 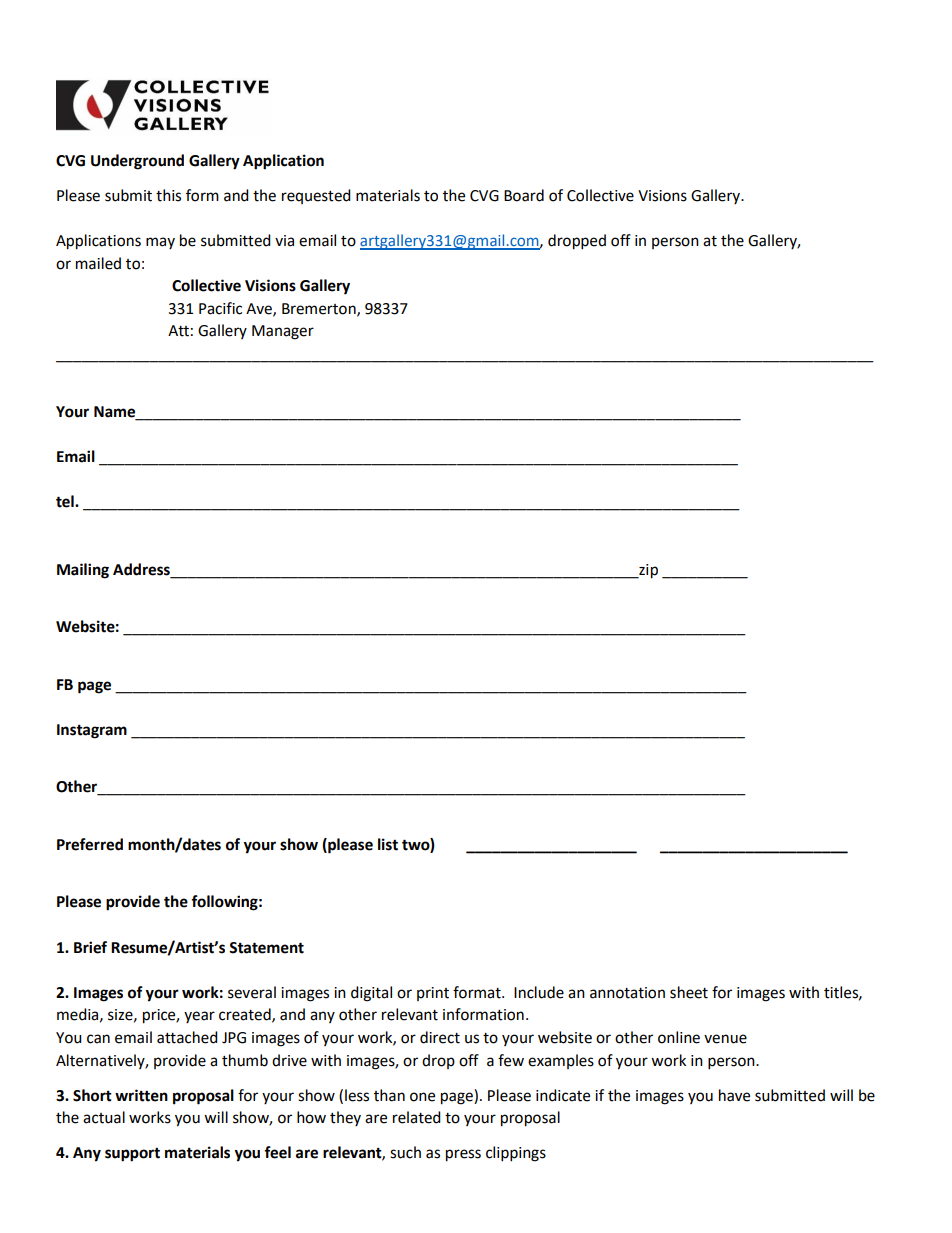 What do you see at coordinates (141, 1095) in the screenshot?
I see `written` at bounding box center [141, 1095].
